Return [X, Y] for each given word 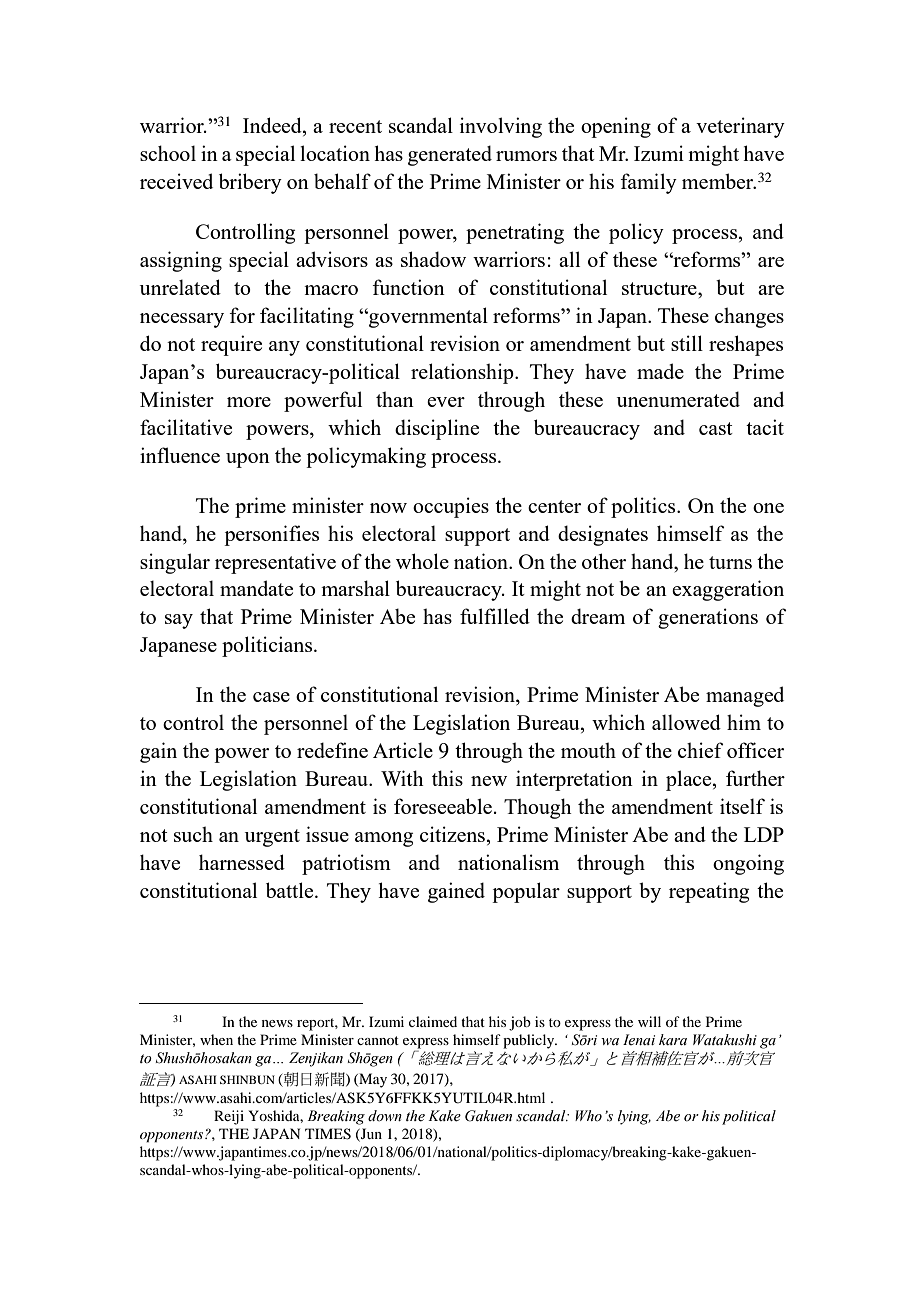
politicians [268, 646]
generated [450, 155]
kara [673, 1039]
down [385, 1115]
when [216, 1039]
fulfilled [495, 616]
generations [708, 618]
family [648, 183]
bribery [250, 183]
